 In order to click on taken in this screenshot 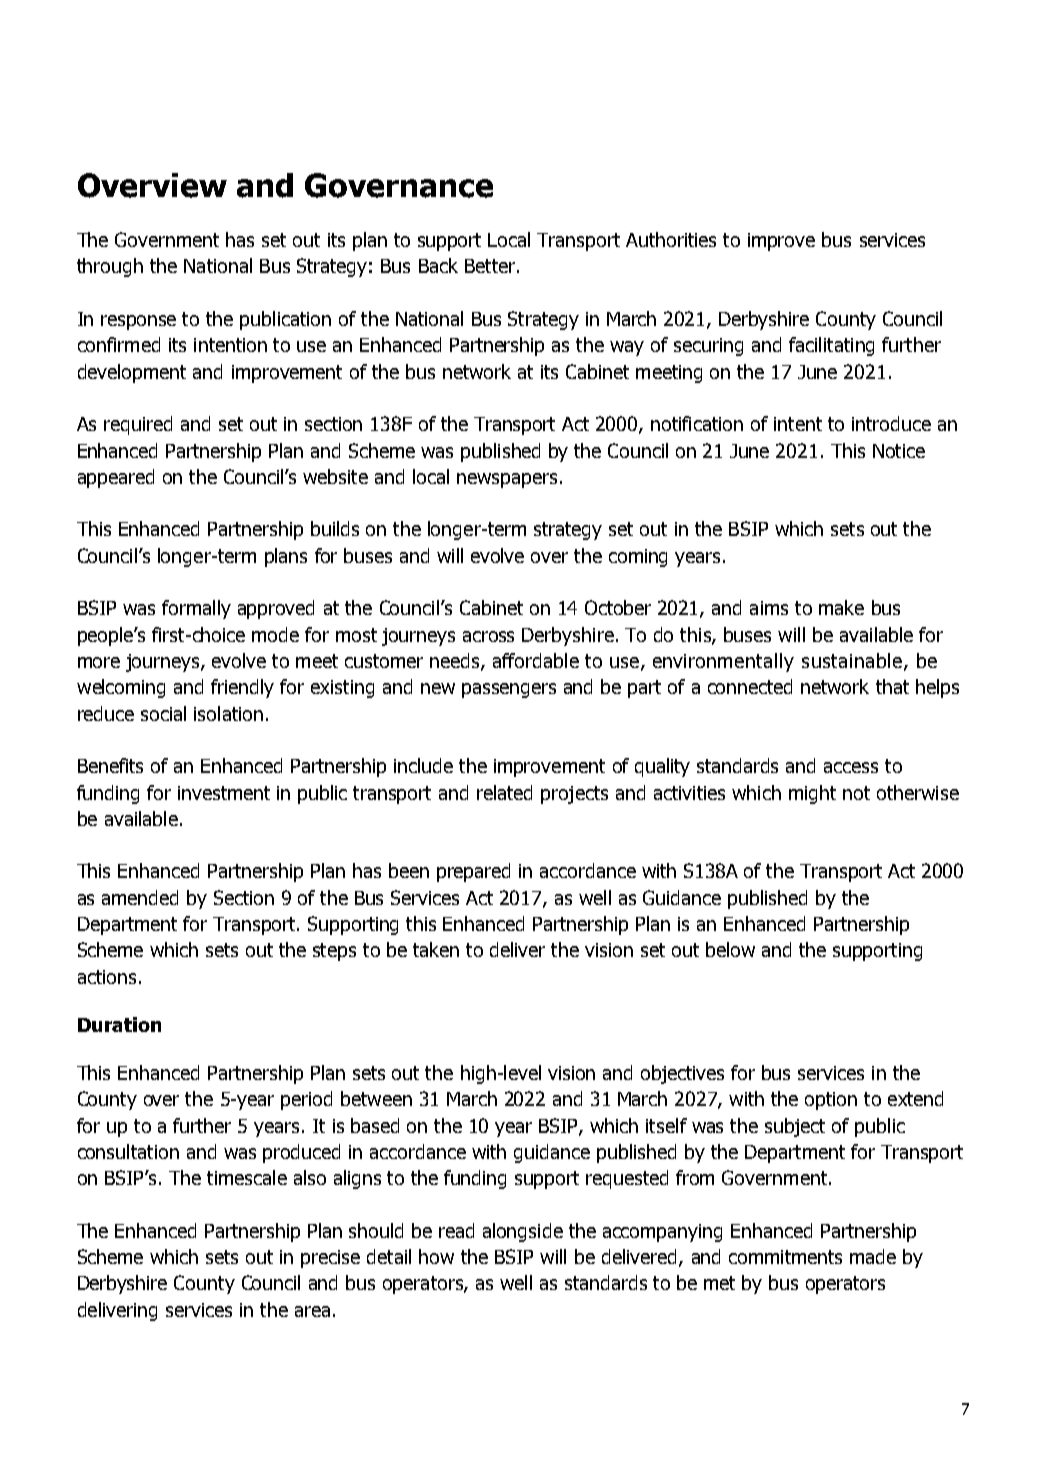, I will do `click(436, 949)`.
